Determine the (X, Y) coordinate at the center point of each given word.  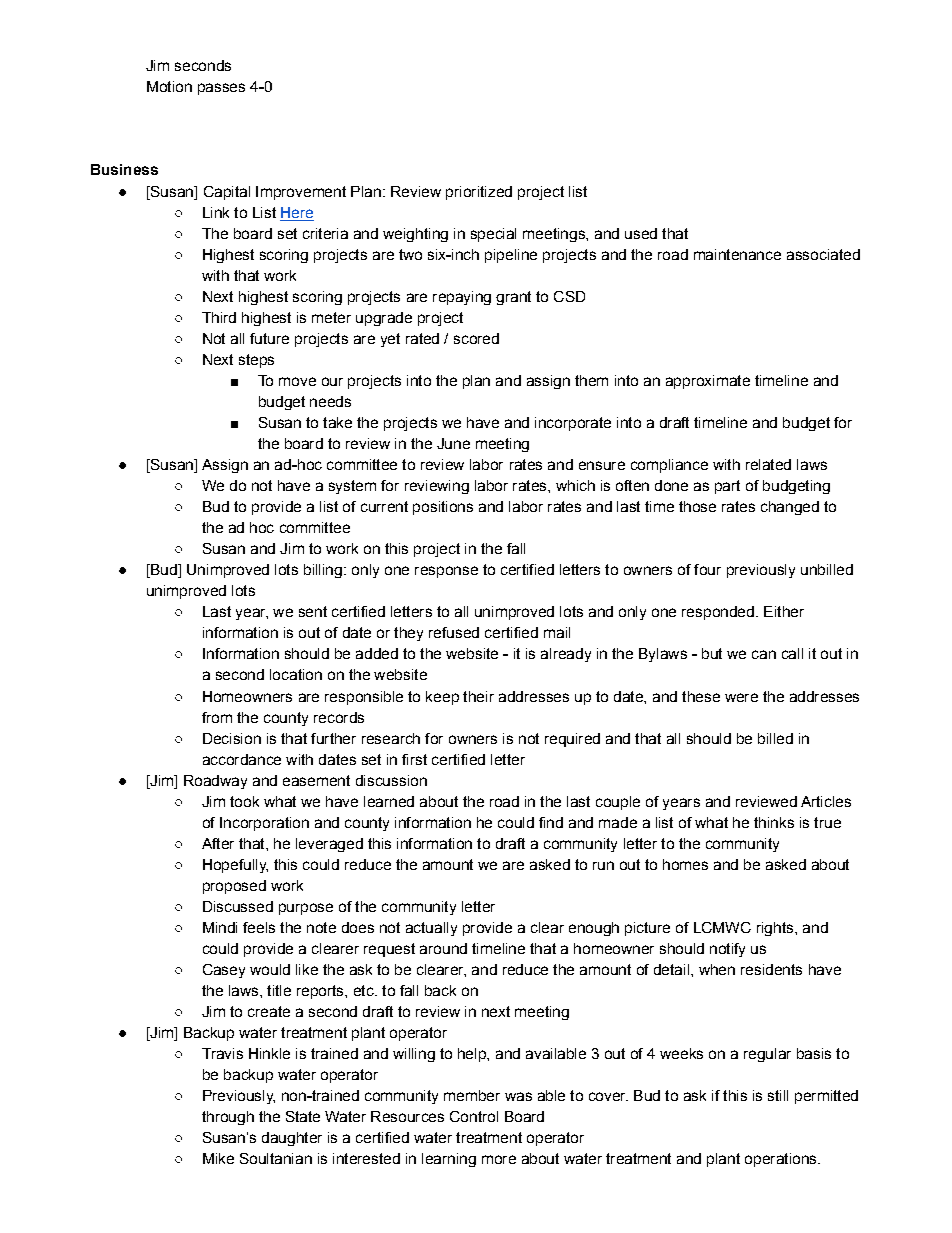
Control (474, 1116)
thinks (774, 822)
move (297, 381)
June (453, 443)
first (414, 759)
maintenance (737, 254)
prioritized (479, 193)
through (228, 1118)
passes (221, 89)
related (768, 464)
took (244, 801)
